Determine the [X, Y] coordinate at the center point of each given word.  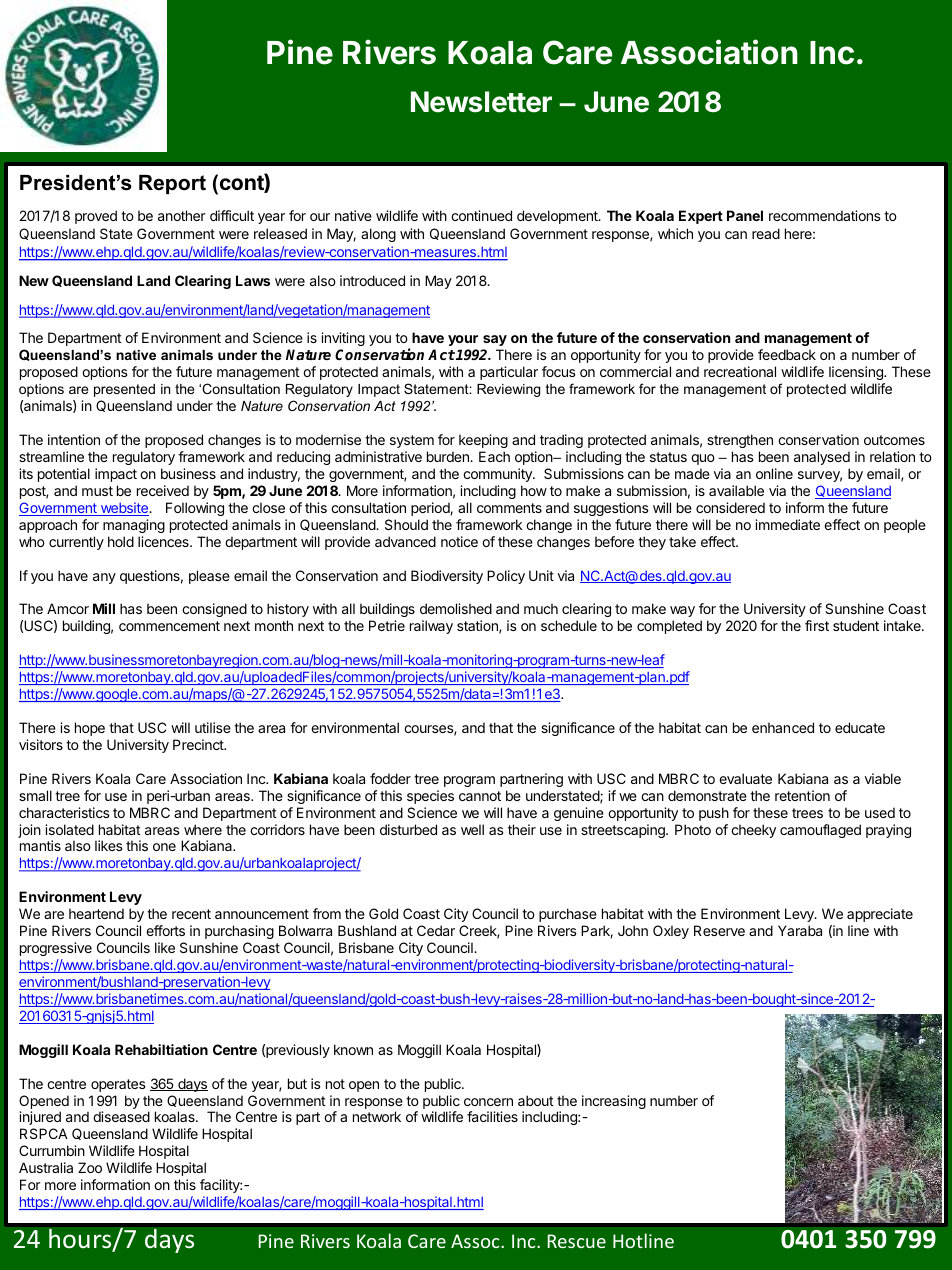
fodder [390, 778]
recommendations [825, 215]
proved [96, 217]
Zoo [90, 1167]
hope [90, 729]
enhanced [783, 727]
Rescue [577, 1241]
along [378, 235]
